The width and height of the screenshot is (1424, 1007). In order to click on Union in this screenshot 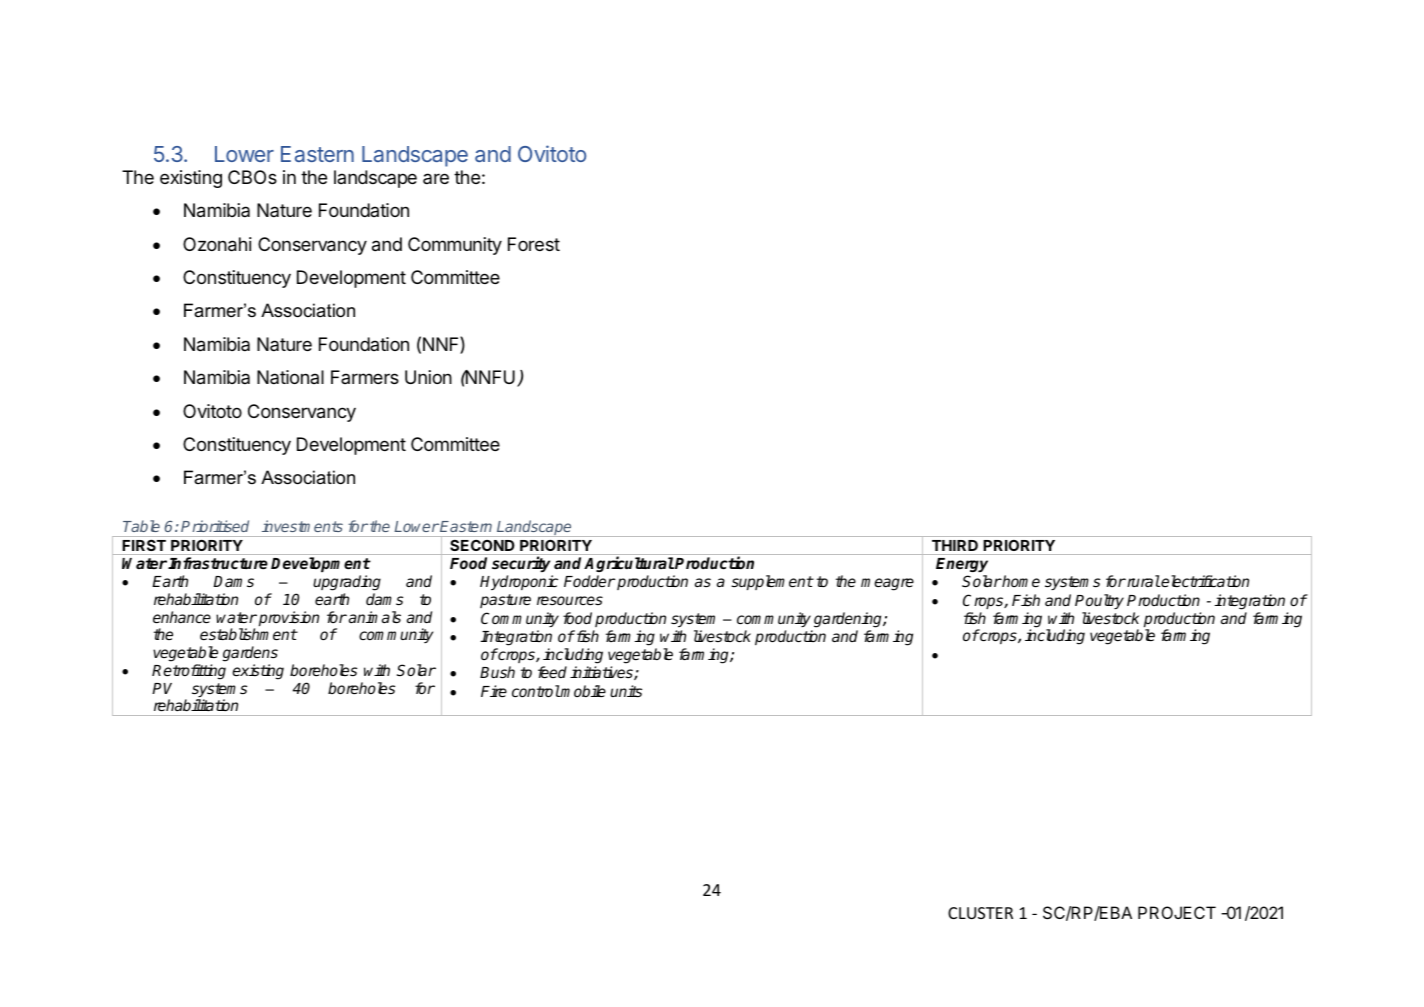, I will do `click(428, 377)`.
